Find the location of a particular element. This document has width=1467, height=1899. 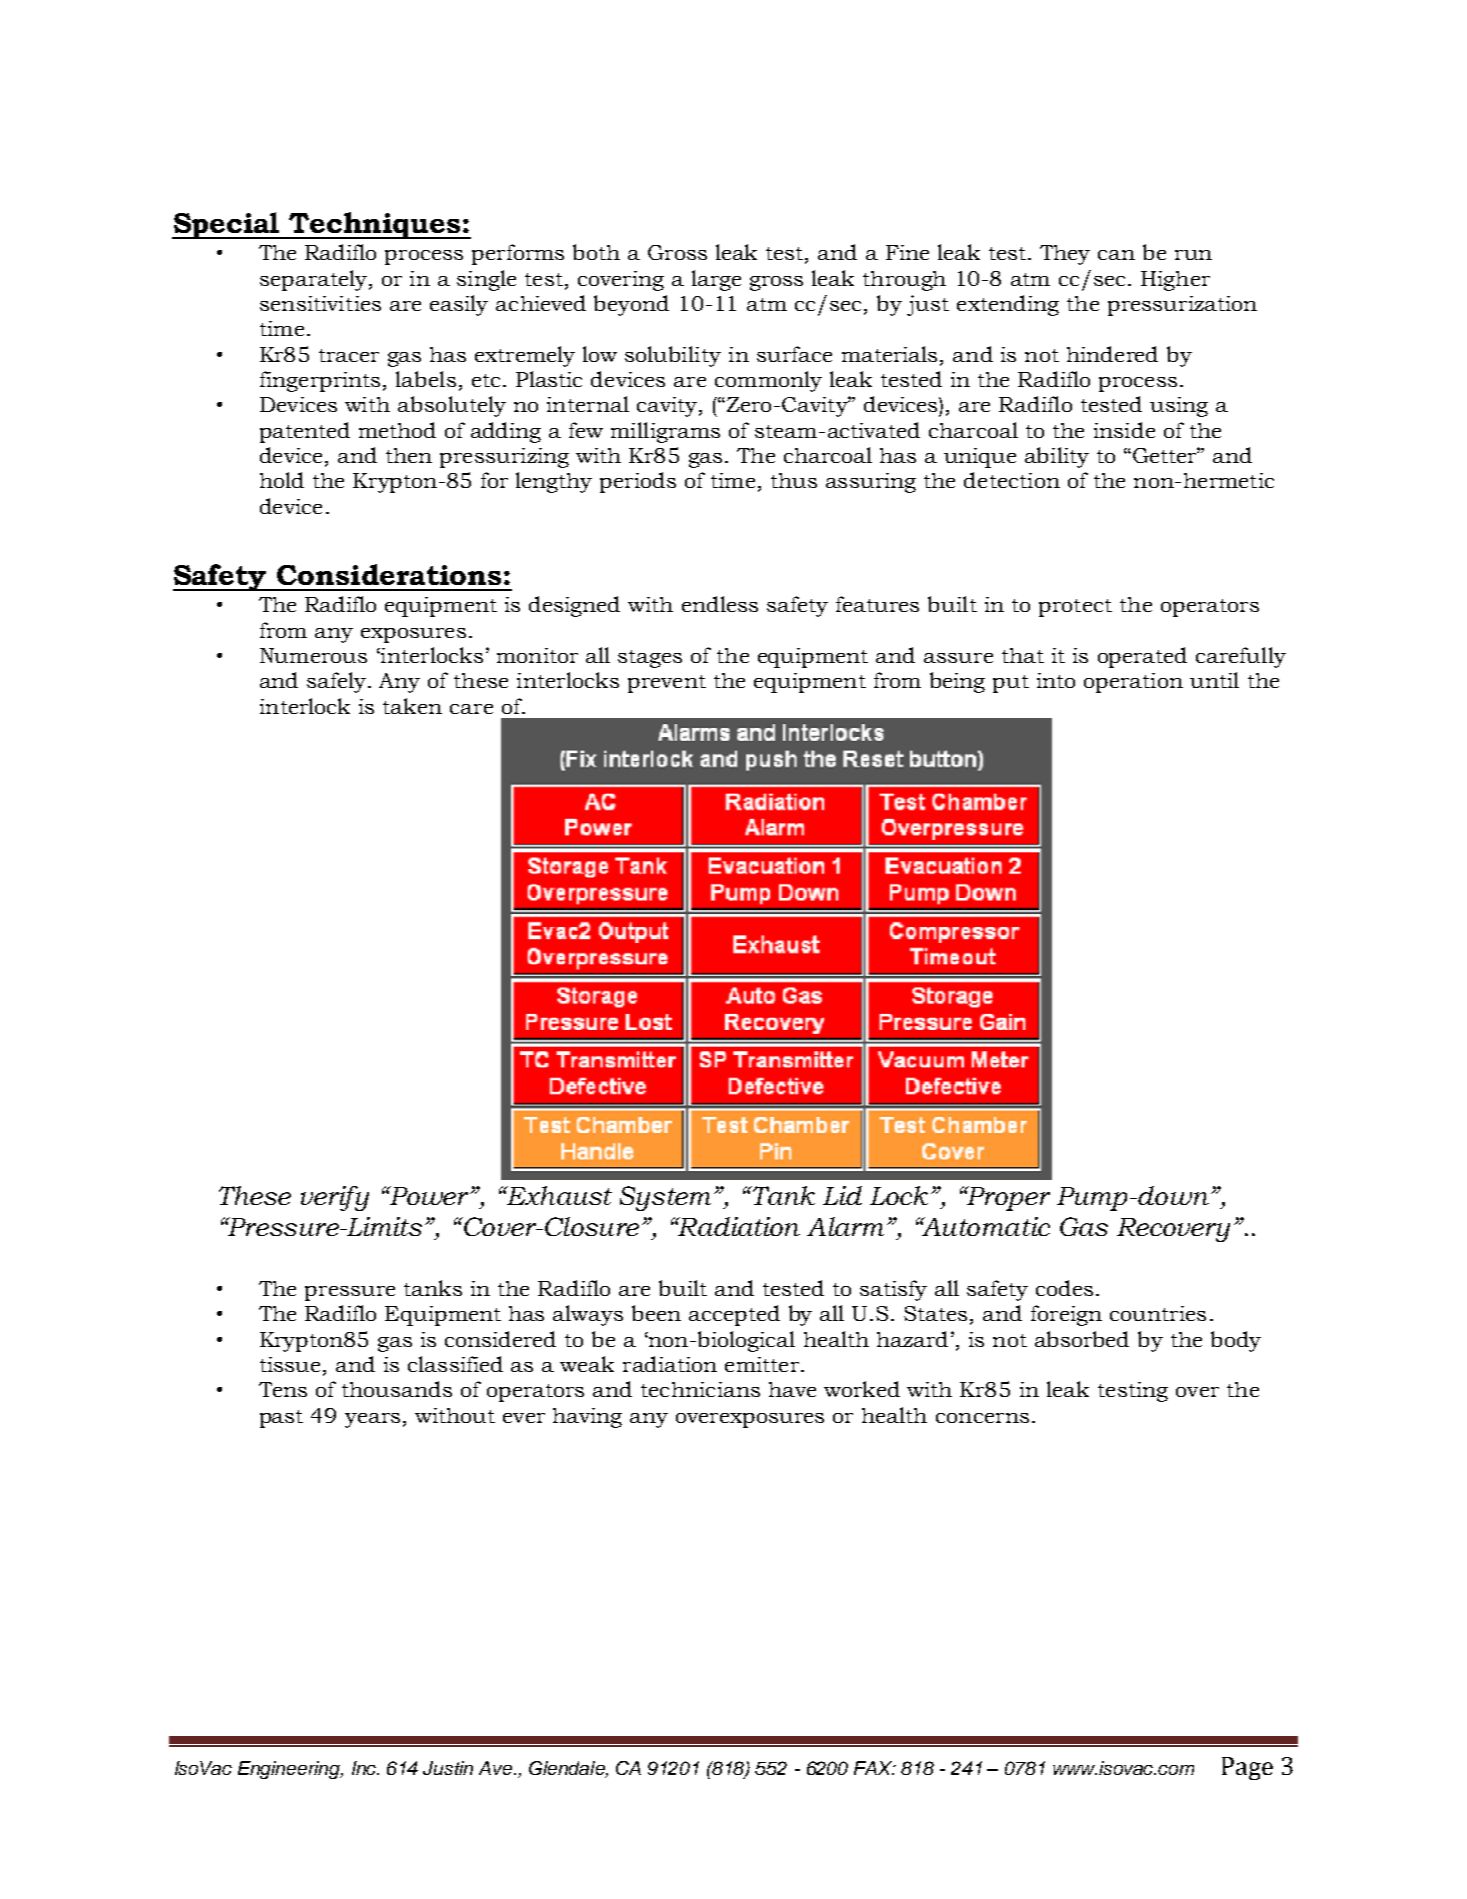

Inc is located at coordinates (365, 1768).
